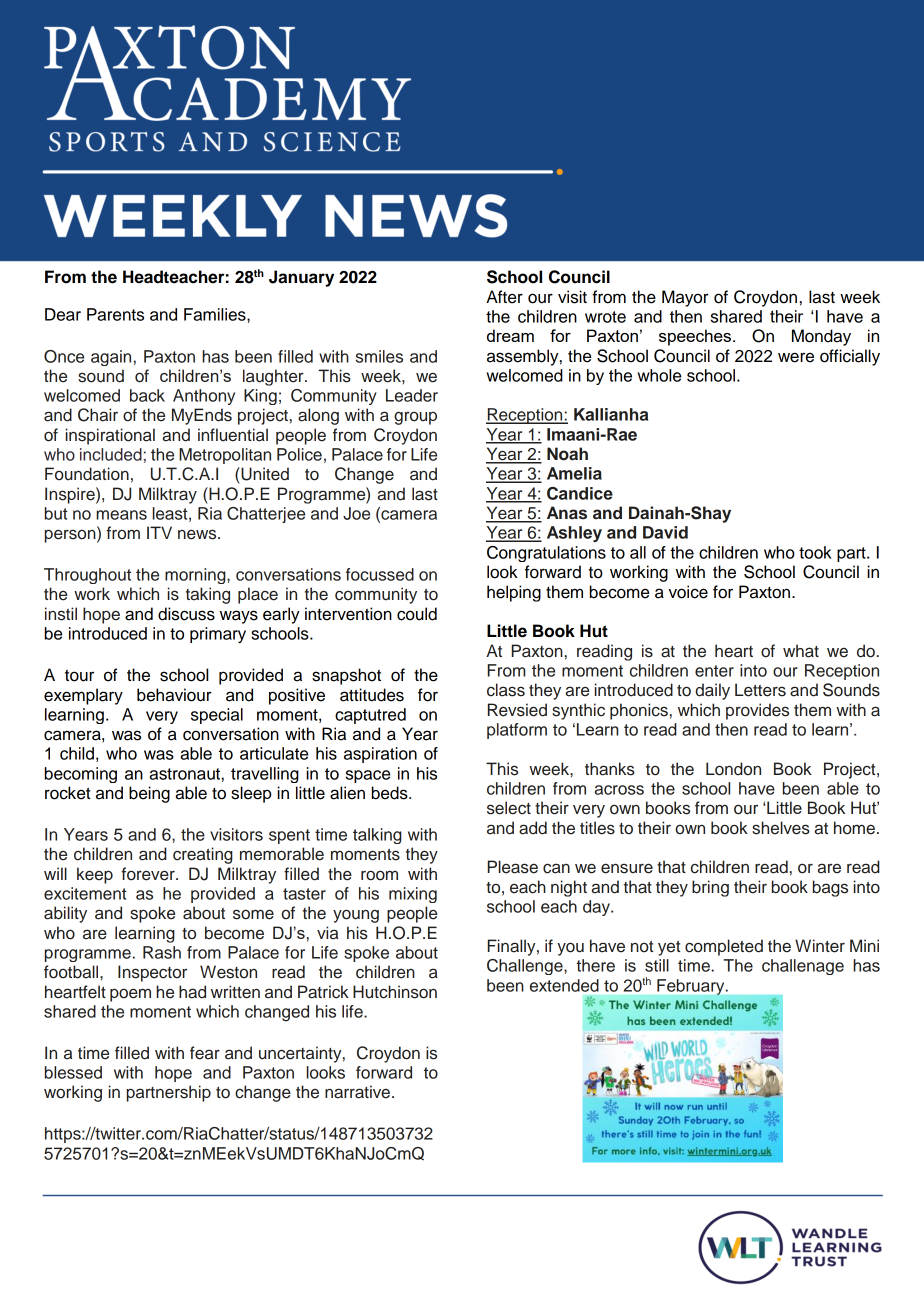  I want to click on focussed, so click(380, 574).
